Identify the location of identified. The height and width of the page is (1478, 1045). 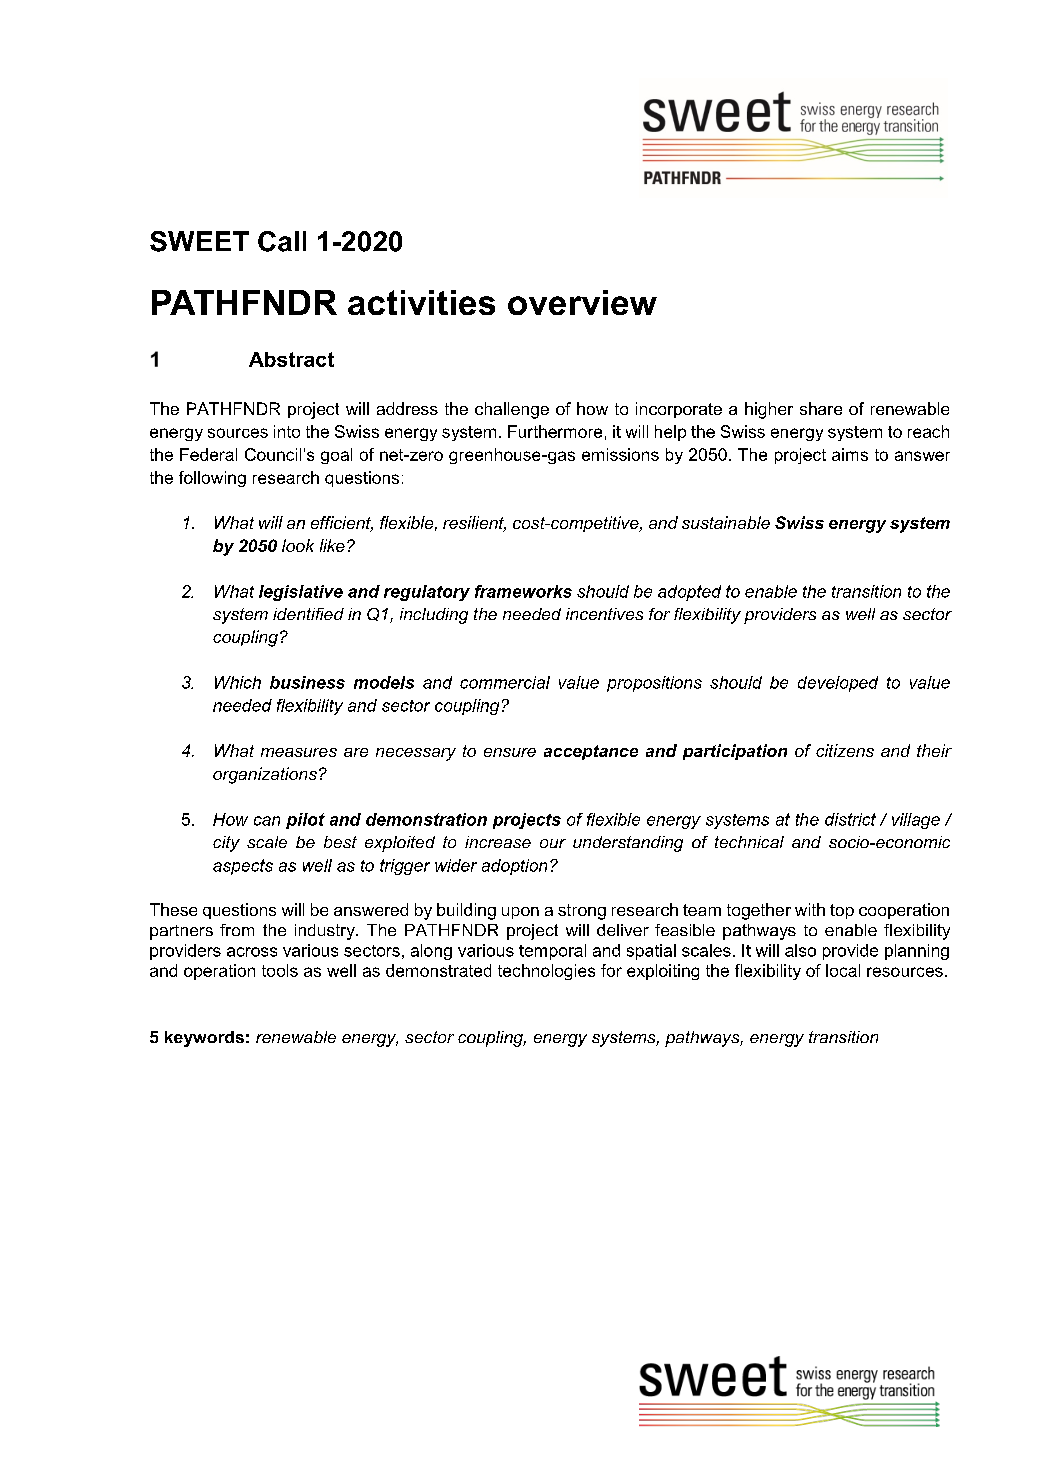
(308, 614).
